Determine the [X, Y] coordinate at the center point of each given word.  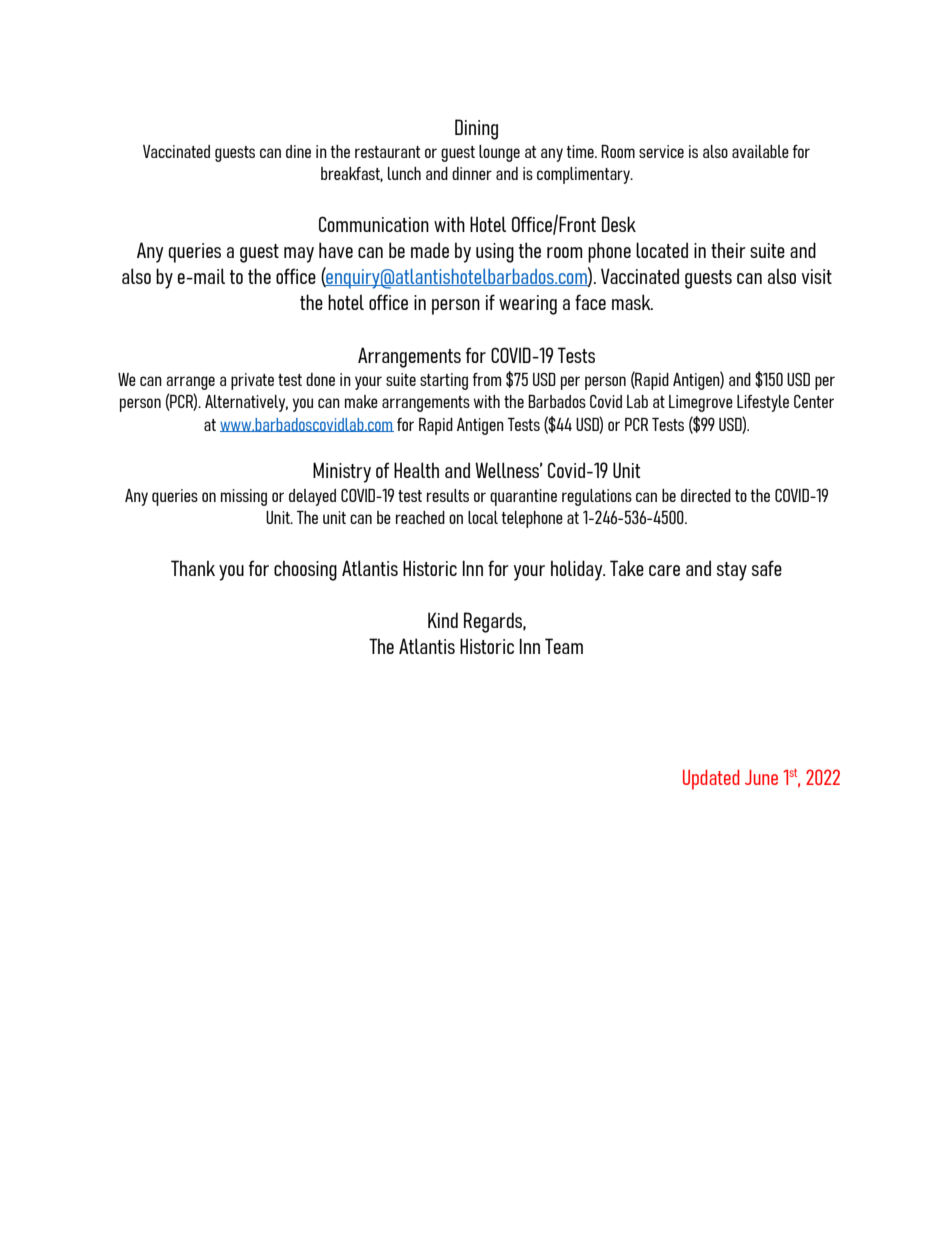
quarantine [523, 497]
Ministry [342, 472]
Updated [711, 780]
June [761, 777]
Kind [443, 620]
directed [706, 495]
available [760, 151]
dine [298, 151]
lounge [499, 153]
